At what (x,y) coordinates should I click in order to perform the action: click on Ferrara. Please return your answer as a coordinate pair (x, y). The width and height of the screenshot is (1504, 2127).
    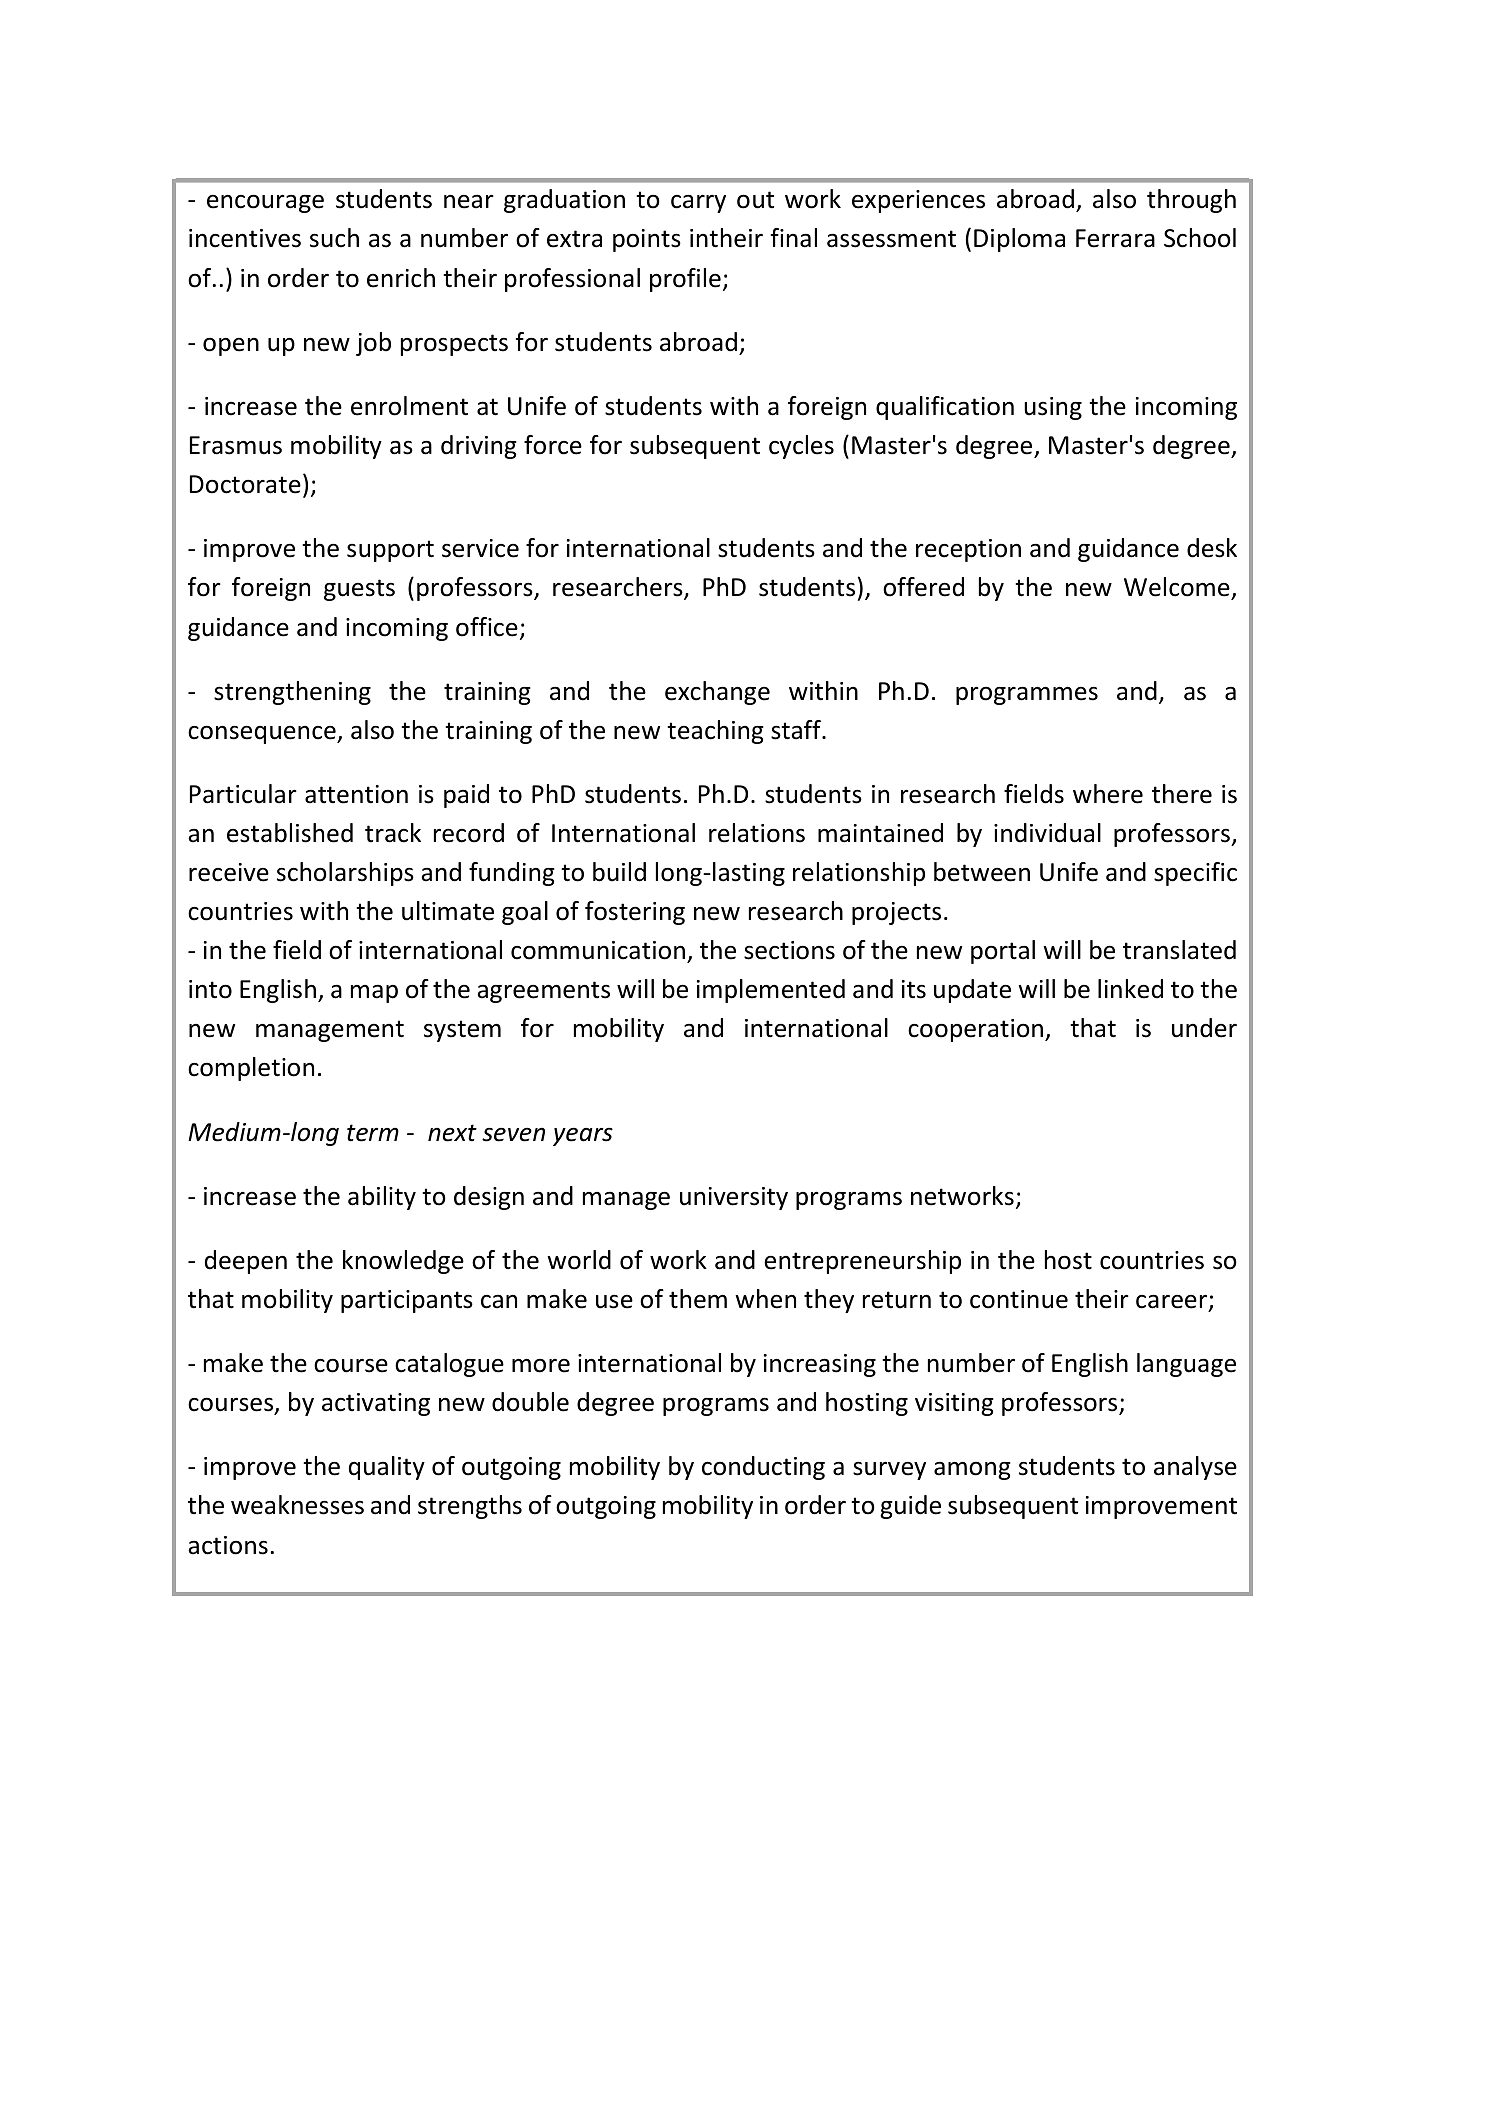
    Looking at the image, I should click on (1115, 238).
